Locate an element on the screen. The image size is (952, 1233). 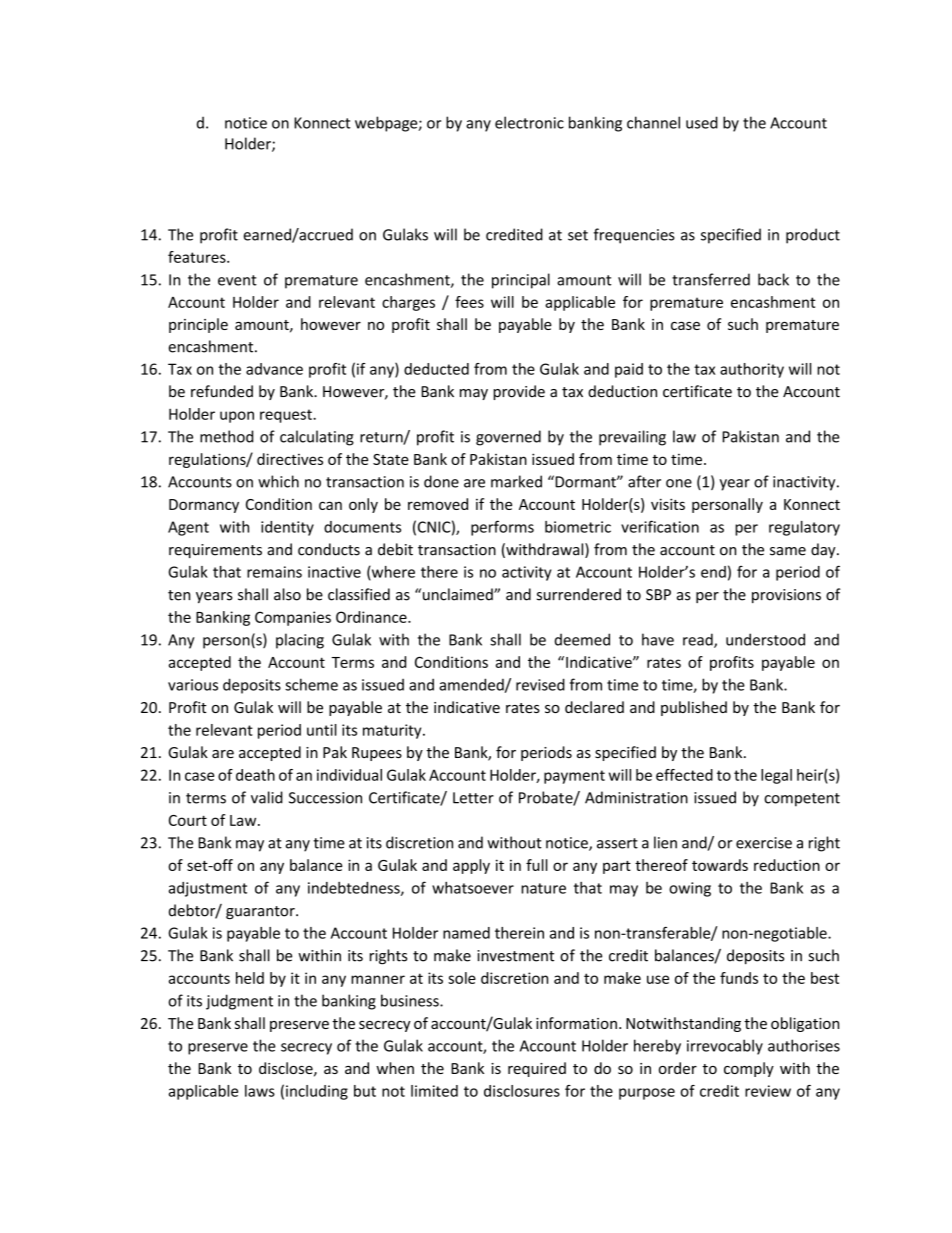
full is located at coordinates (537, 865).
